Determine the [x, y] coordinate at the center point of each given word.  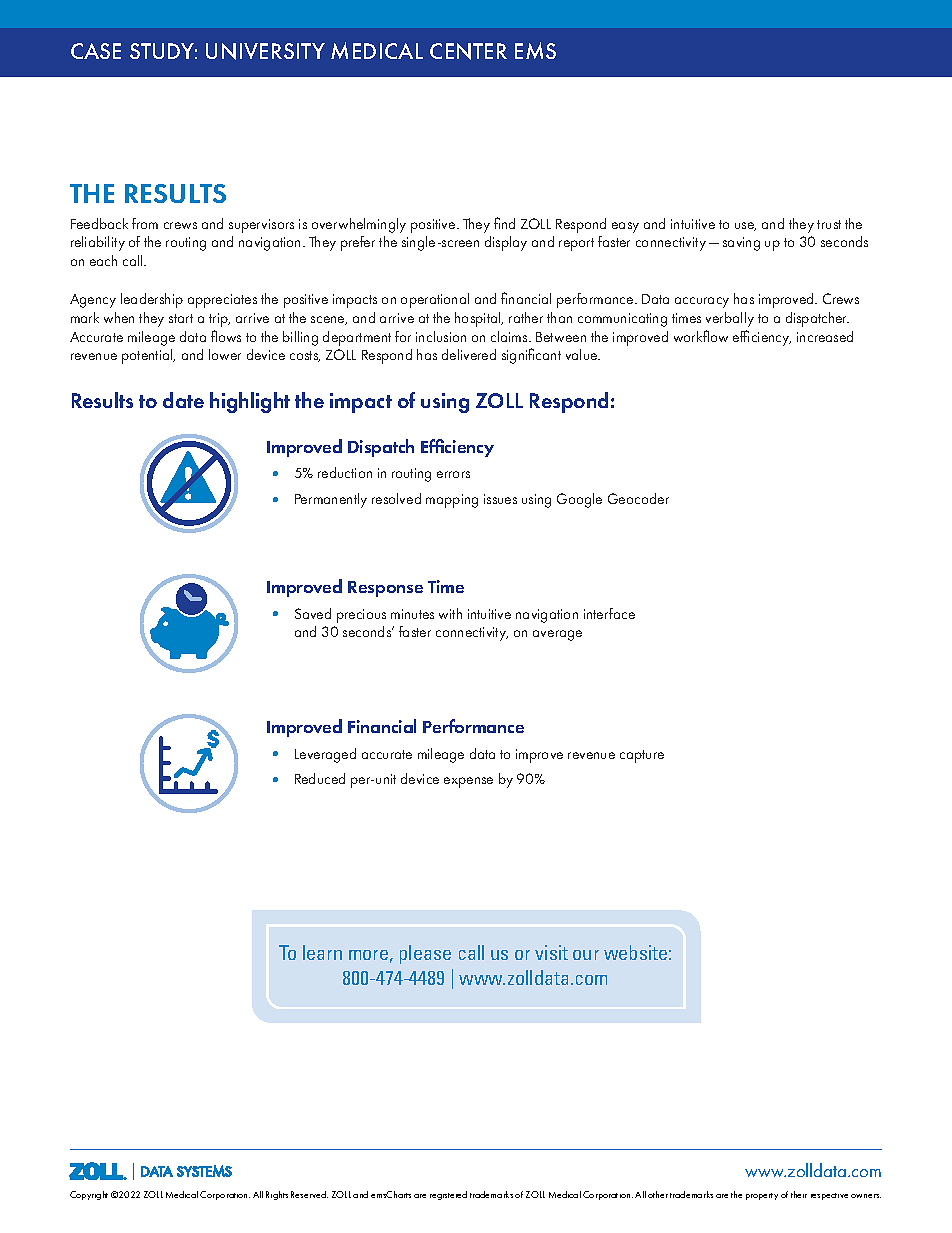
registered [448, 1195]
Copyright [89, 1195]
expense [468, 782]
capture [642, 756]
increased [825, 336]
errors [453, 474]
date [183, 400]
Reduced [320, 778]
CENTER [468, 51]
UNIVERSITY [265, 51]
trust [829, 224]
